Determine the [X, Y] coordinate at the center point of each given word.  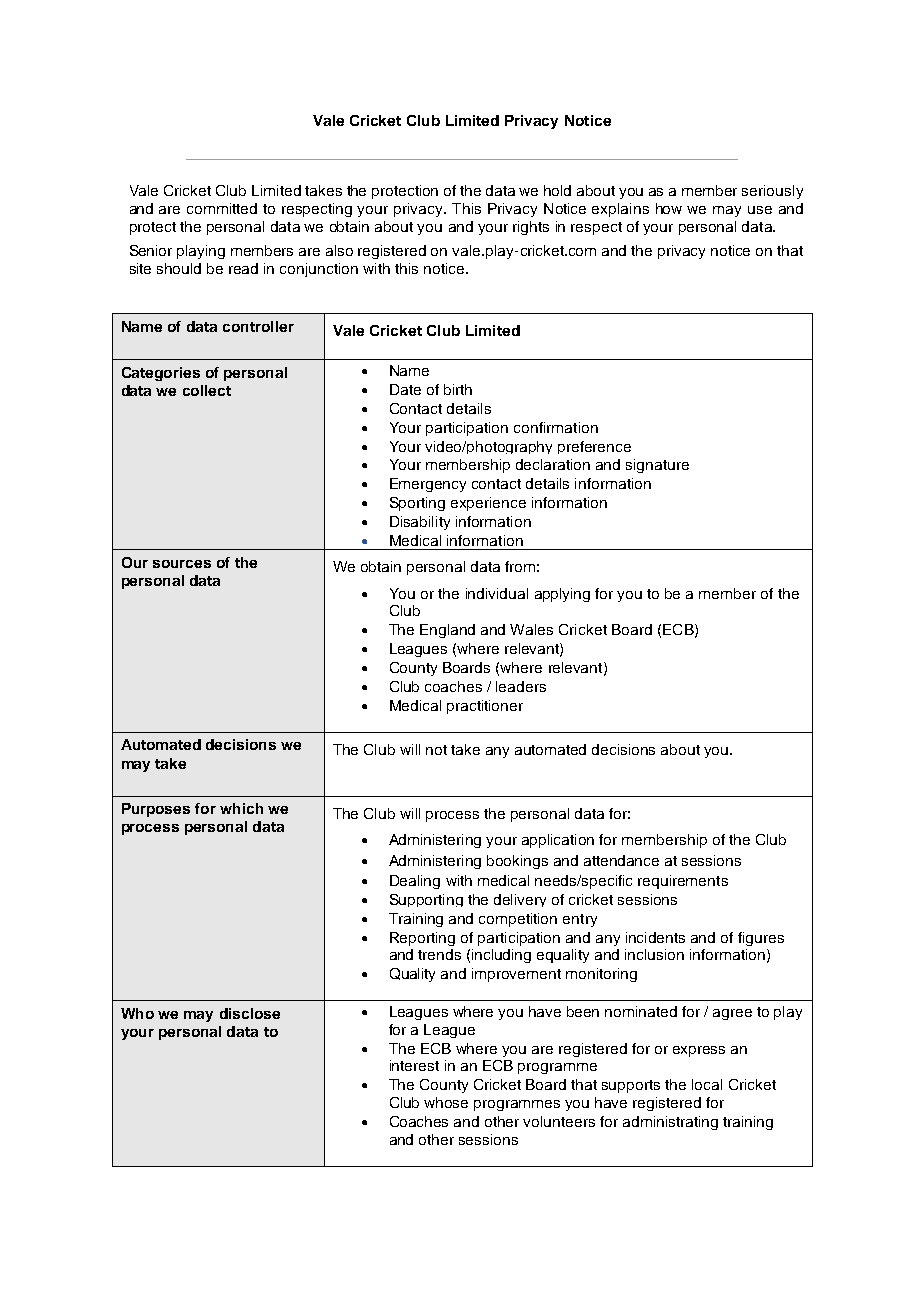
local [707, 1084]
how [669, 208]
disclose [250, 1013]
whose [446, 1102]
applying [562, 595]
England [447, 631]
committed [222, 208]
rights [531, 228]
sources [182, 564]
